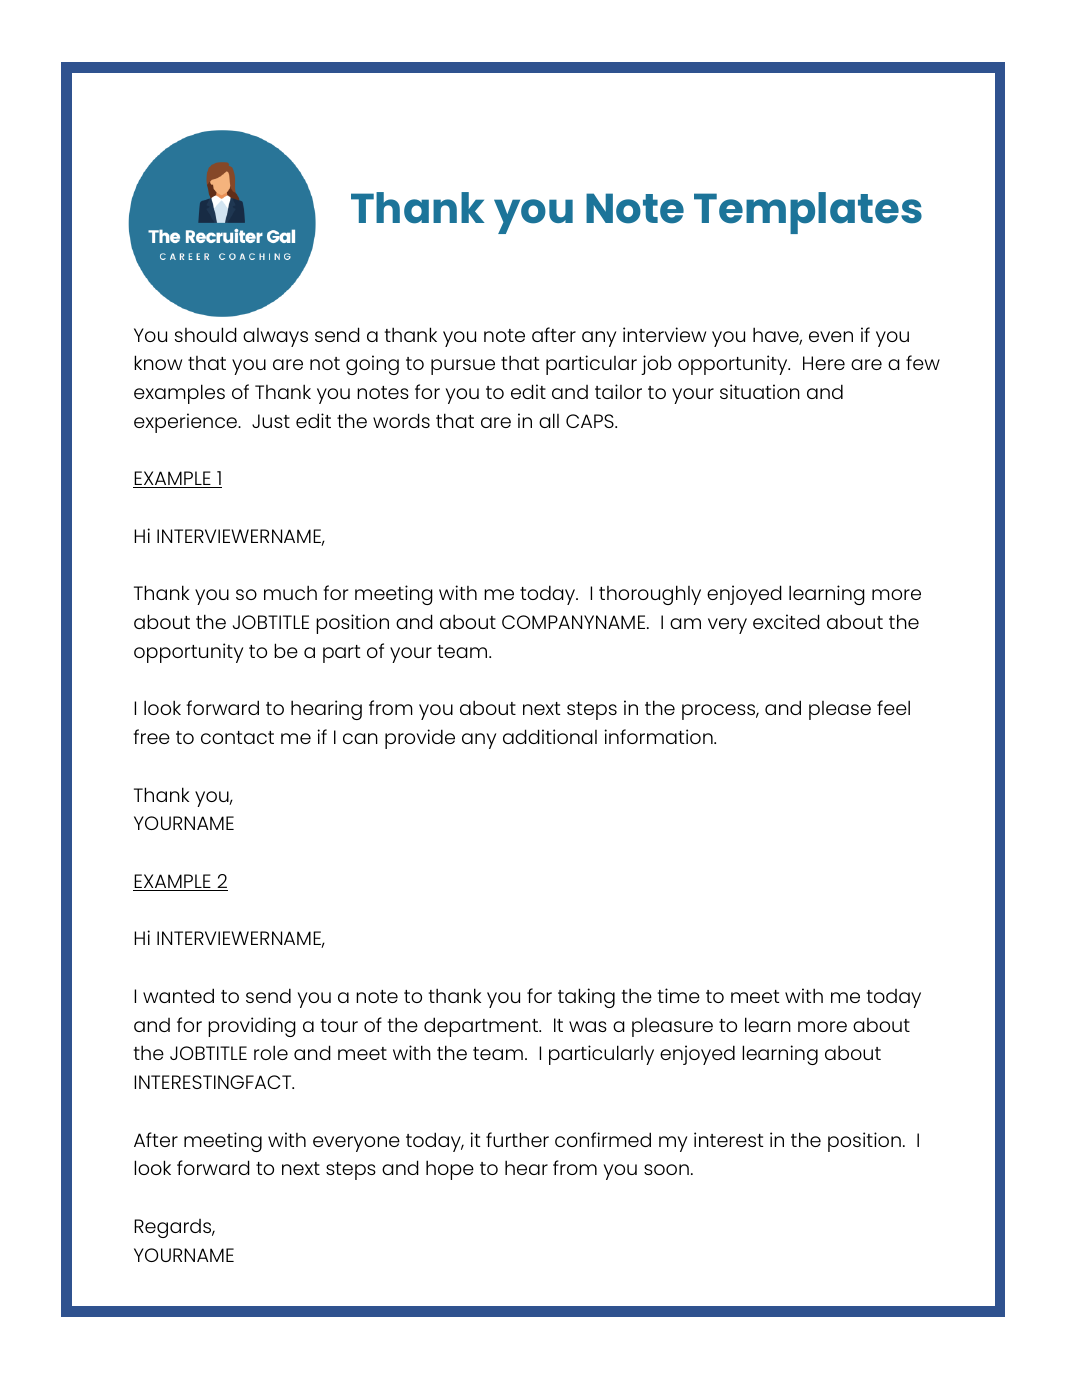 This screenshot has width=1066, height=1380. I want to click on wanted, so click(178, 995).
